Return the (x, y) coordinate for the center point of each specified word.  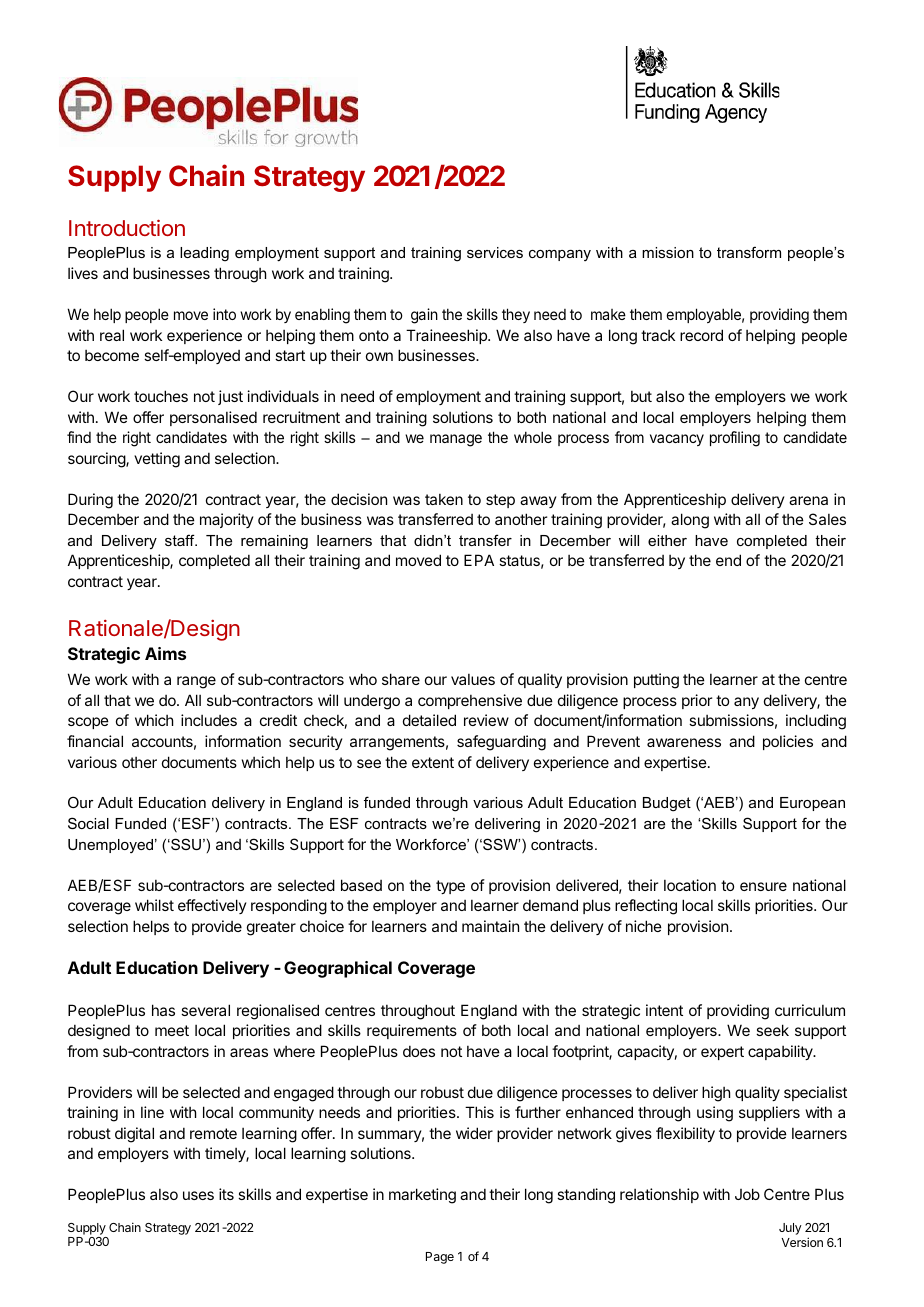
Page (440, 1258)
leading (204, 254)
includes (209, 720)
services (495, 252)
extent (433, 762)
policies (788, 742)
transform (749, 252)
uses (198, 1195)
